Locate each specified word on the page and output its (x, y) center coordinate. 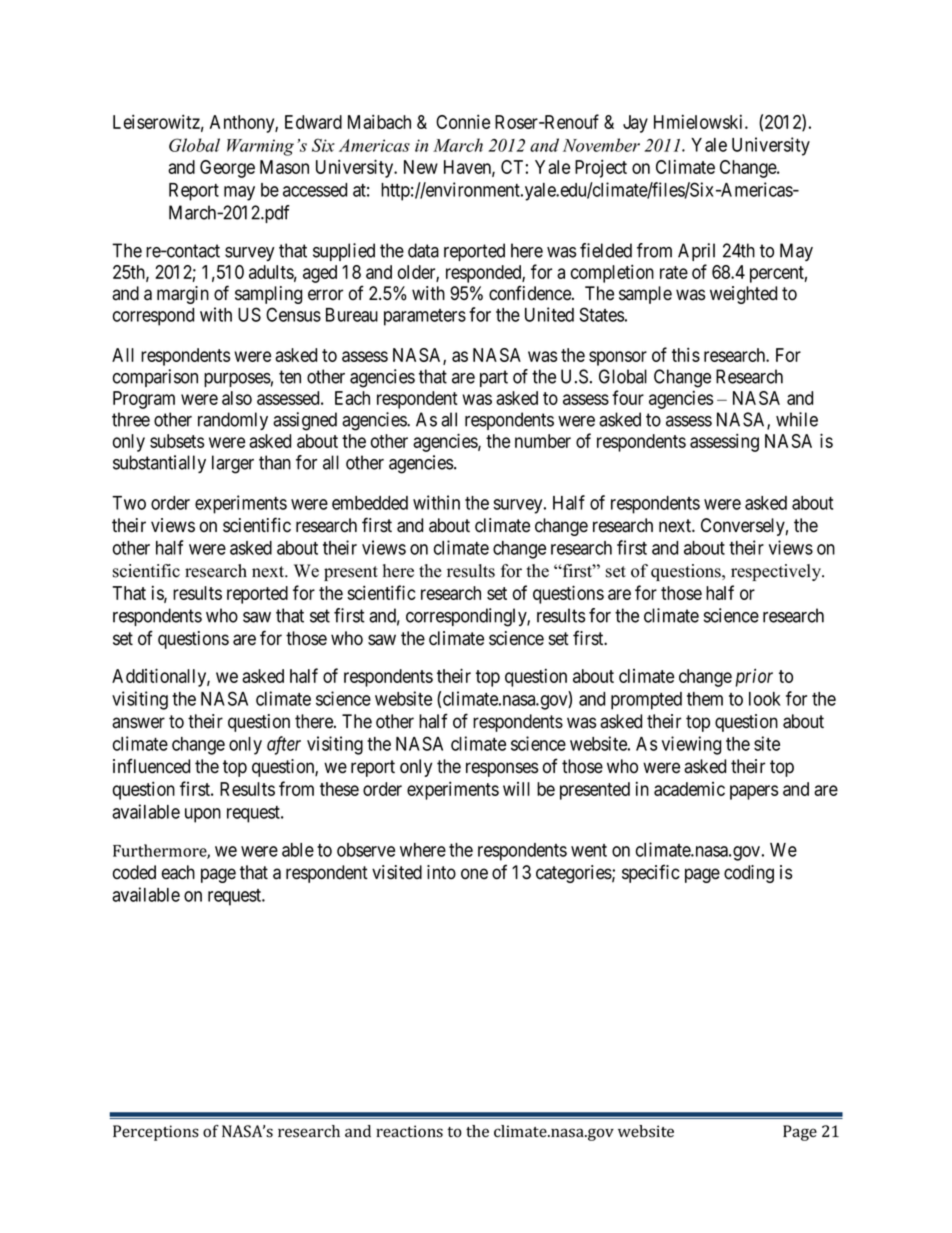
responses (502, 769)
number (543, 441)
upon (203, 815)
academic (689, 789)
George (227, 169)
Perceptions (156, 1133)
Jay (635, 124)
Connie (463, 121)
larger (233, 464)
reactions (409, 1131)
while (797, 419)
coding (749, 874)
